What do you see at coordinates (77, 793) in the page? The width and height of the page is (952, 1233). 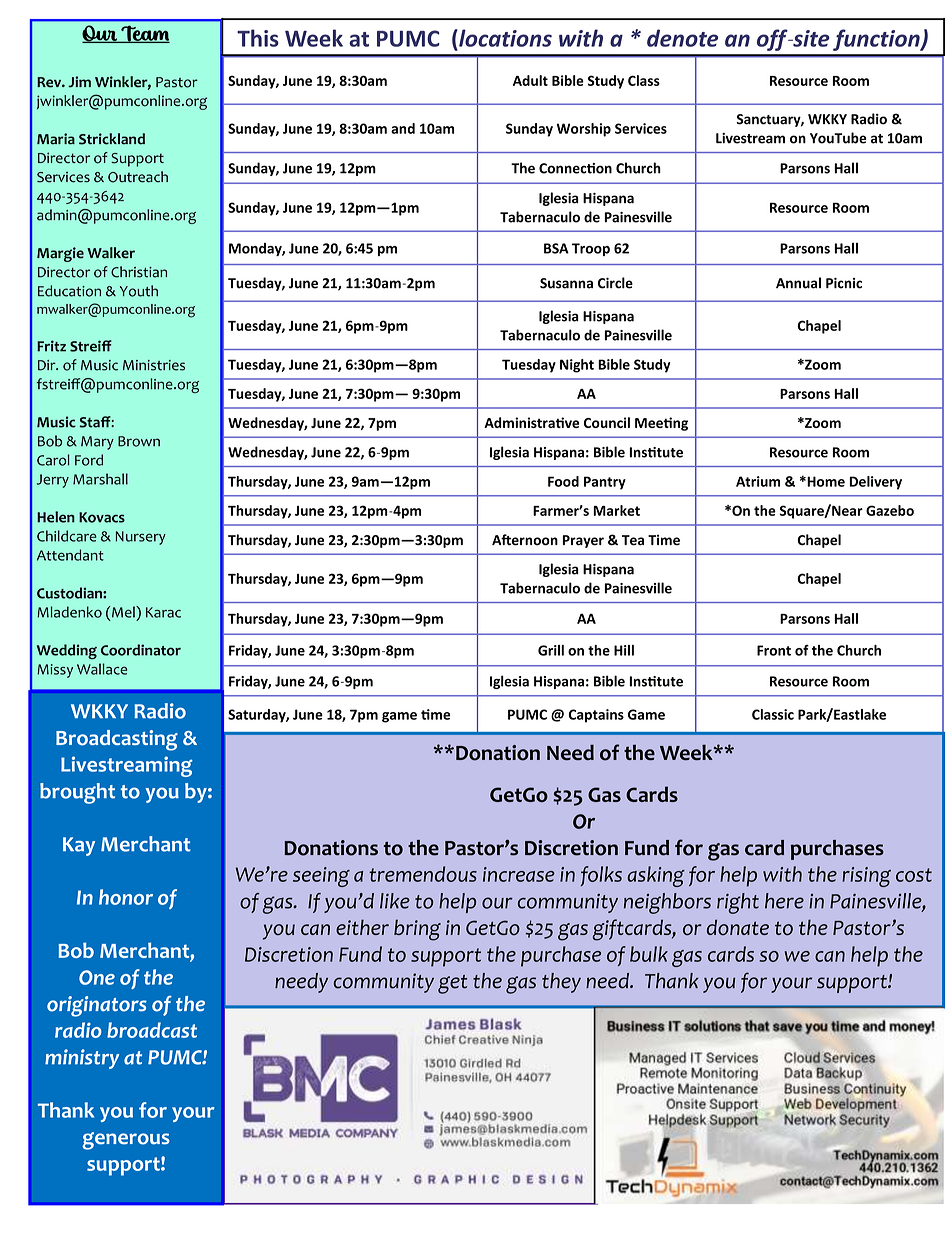 I see `brought` at bounding box center [77, 793].
